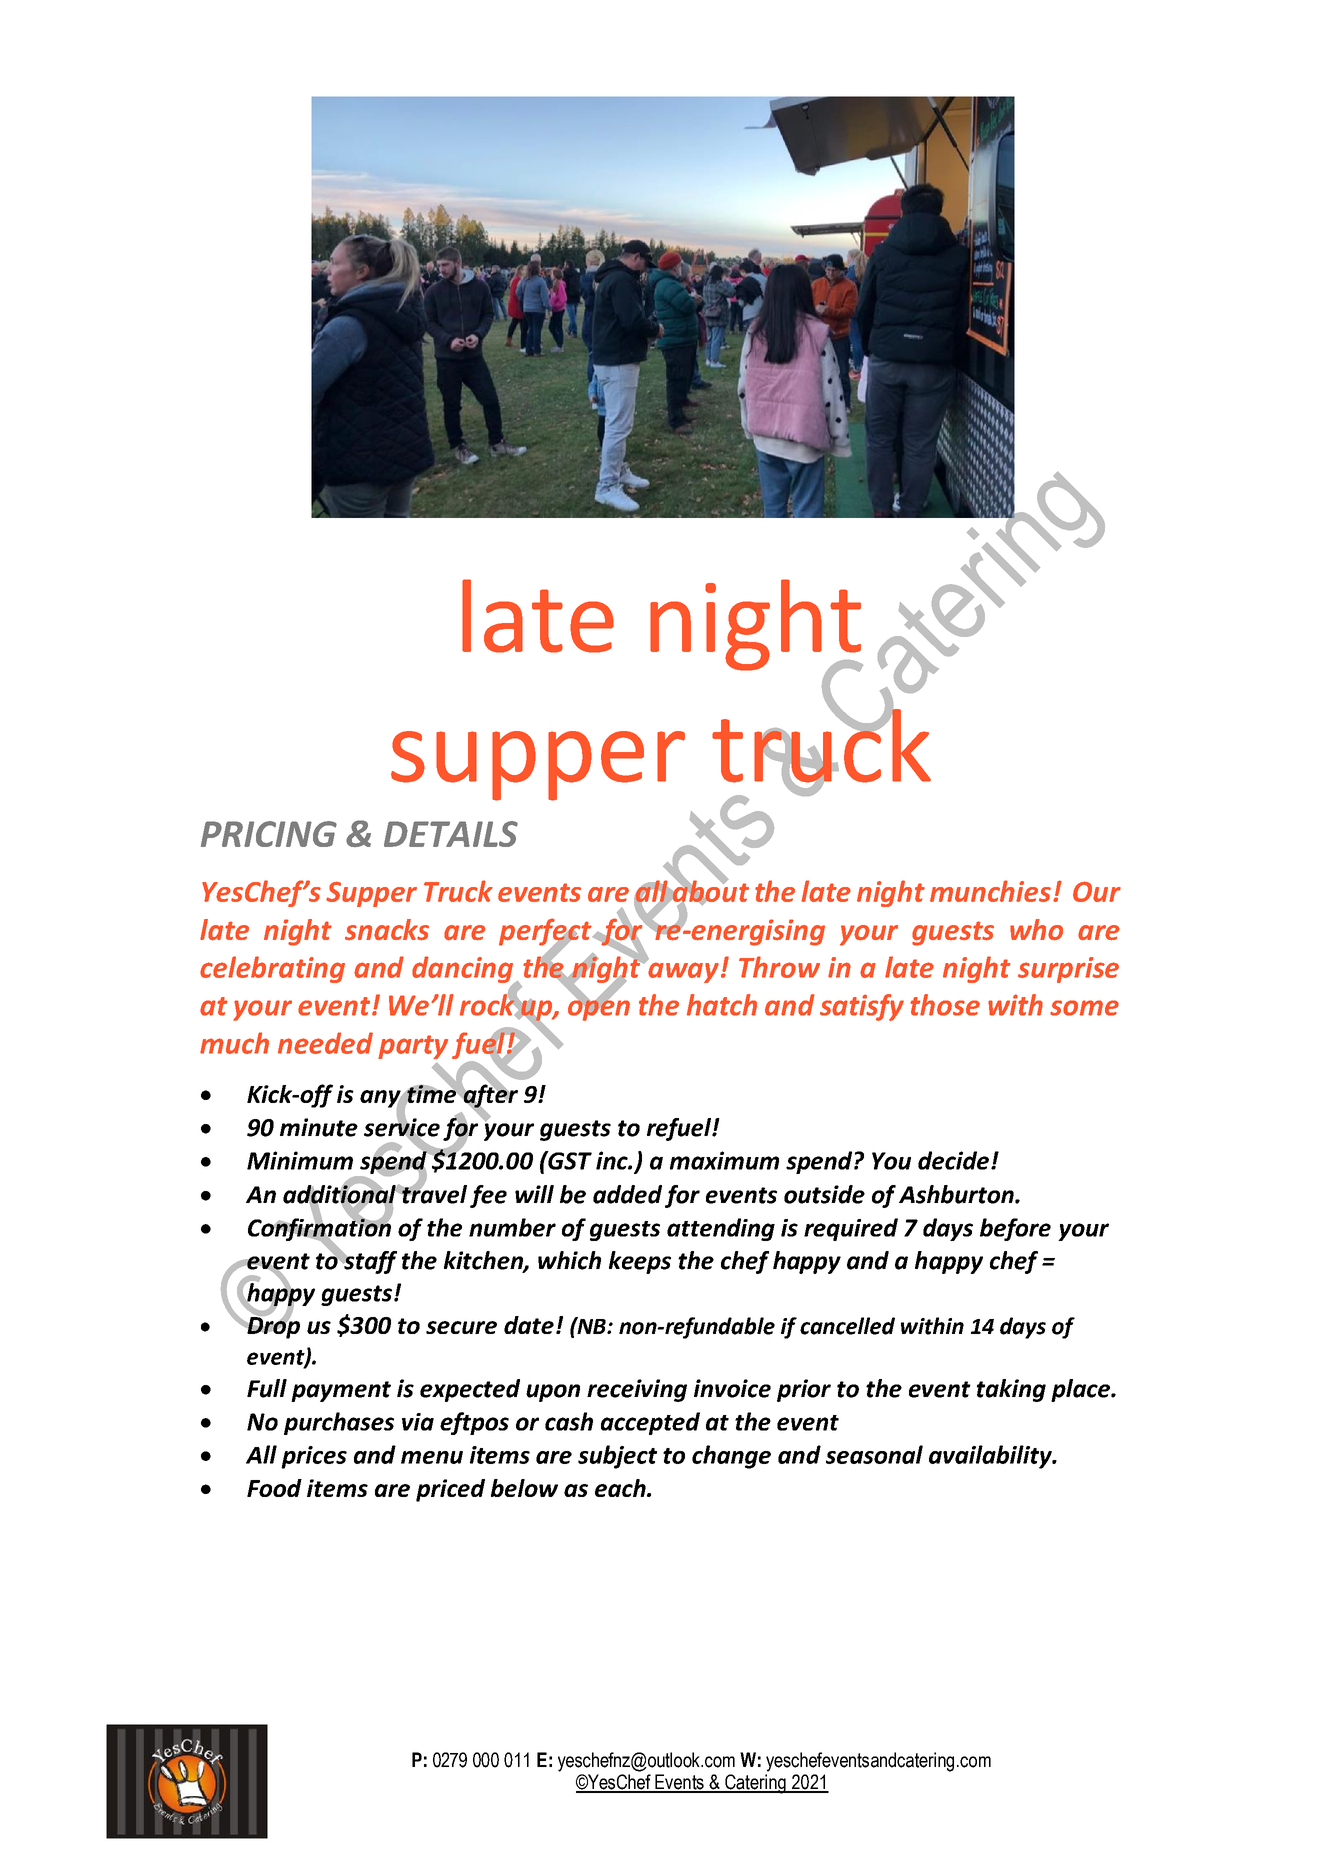 This screenshot has height=1866, width=1319. What do you see at coordinates (300, 1160) in the screenshot?
I see `Minimum` at bounding box center [300, 1160].
